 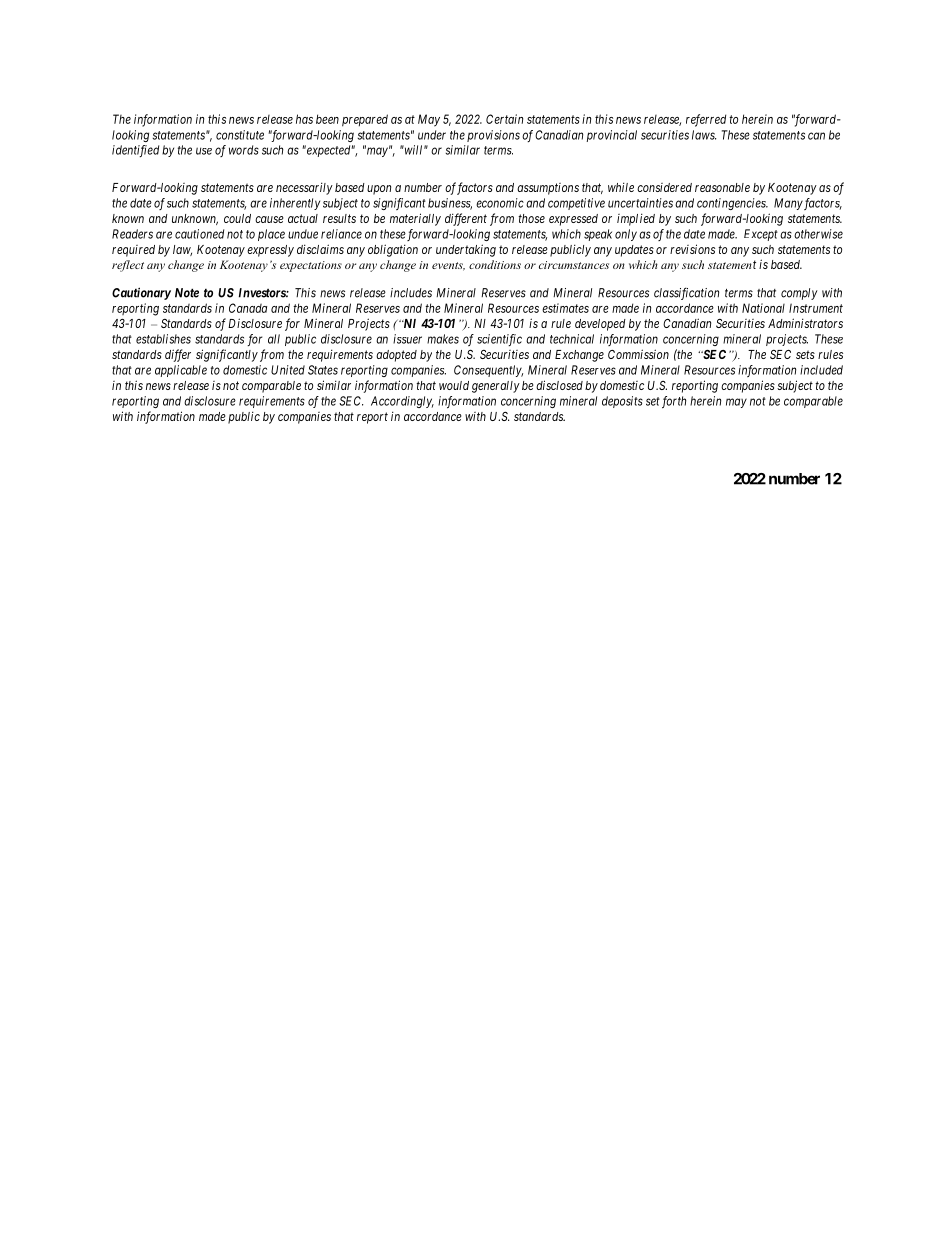 I want to click on constitute, so click(x=240, y=135).
